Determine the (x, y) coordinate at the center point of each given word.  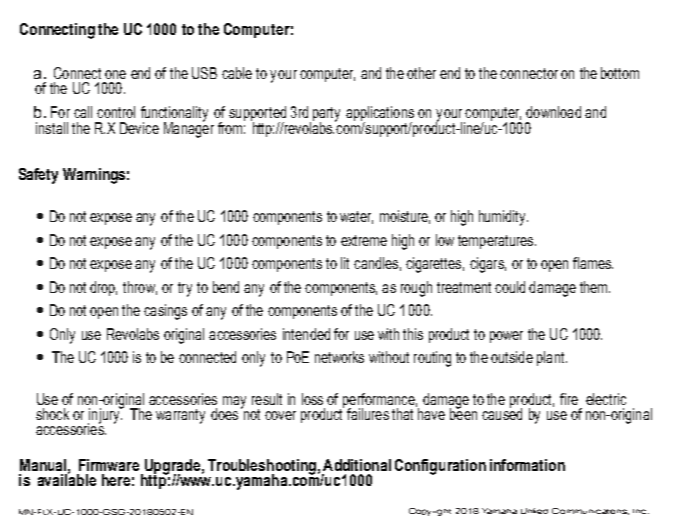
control (116, 112)
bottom (620, 73)
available (67, 479)
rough (416, 289)
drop (103, 288)
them (595, 287)
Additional (357, 465)
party (325, 115)
